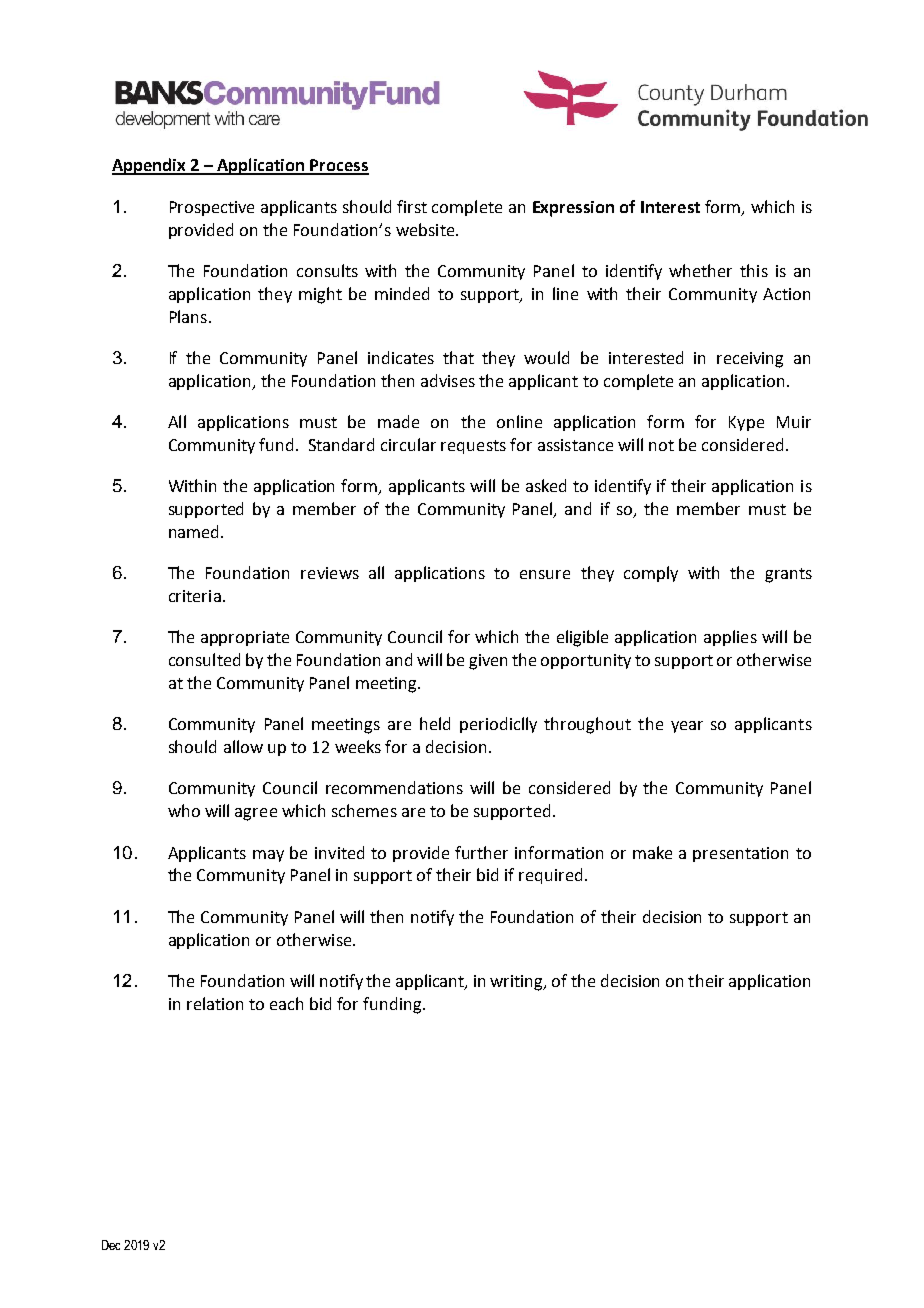 This image has width=924, height=1308. Describe the element at coordinates (212, 208) in the image. I see `Prospective` at that location.
